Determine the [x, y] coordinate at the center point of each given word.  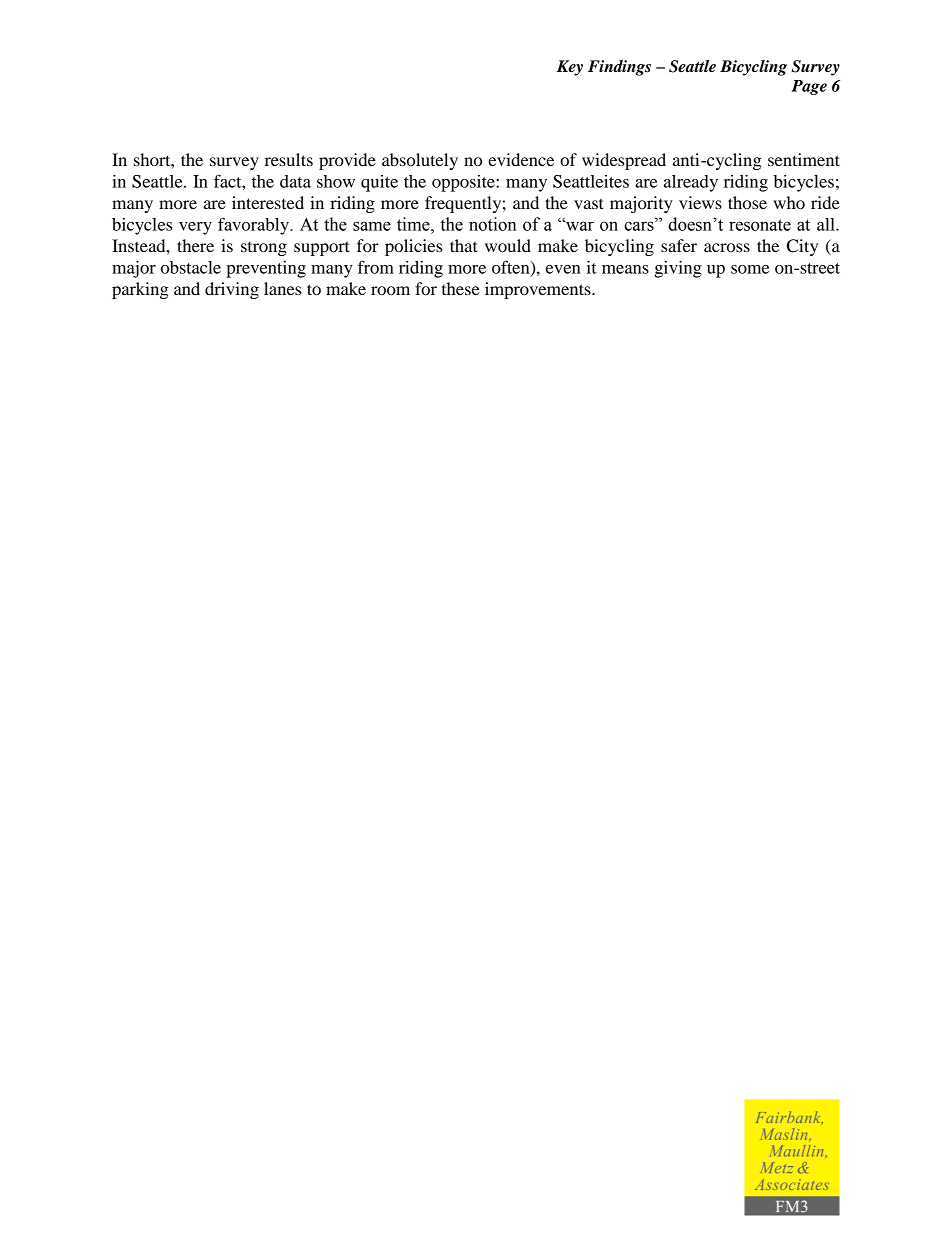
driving [232, 290]
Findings [619, 68]
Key [570, 68]
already [691, 183]
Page [809, 87]
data [295, 181]
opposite [464, 183]
